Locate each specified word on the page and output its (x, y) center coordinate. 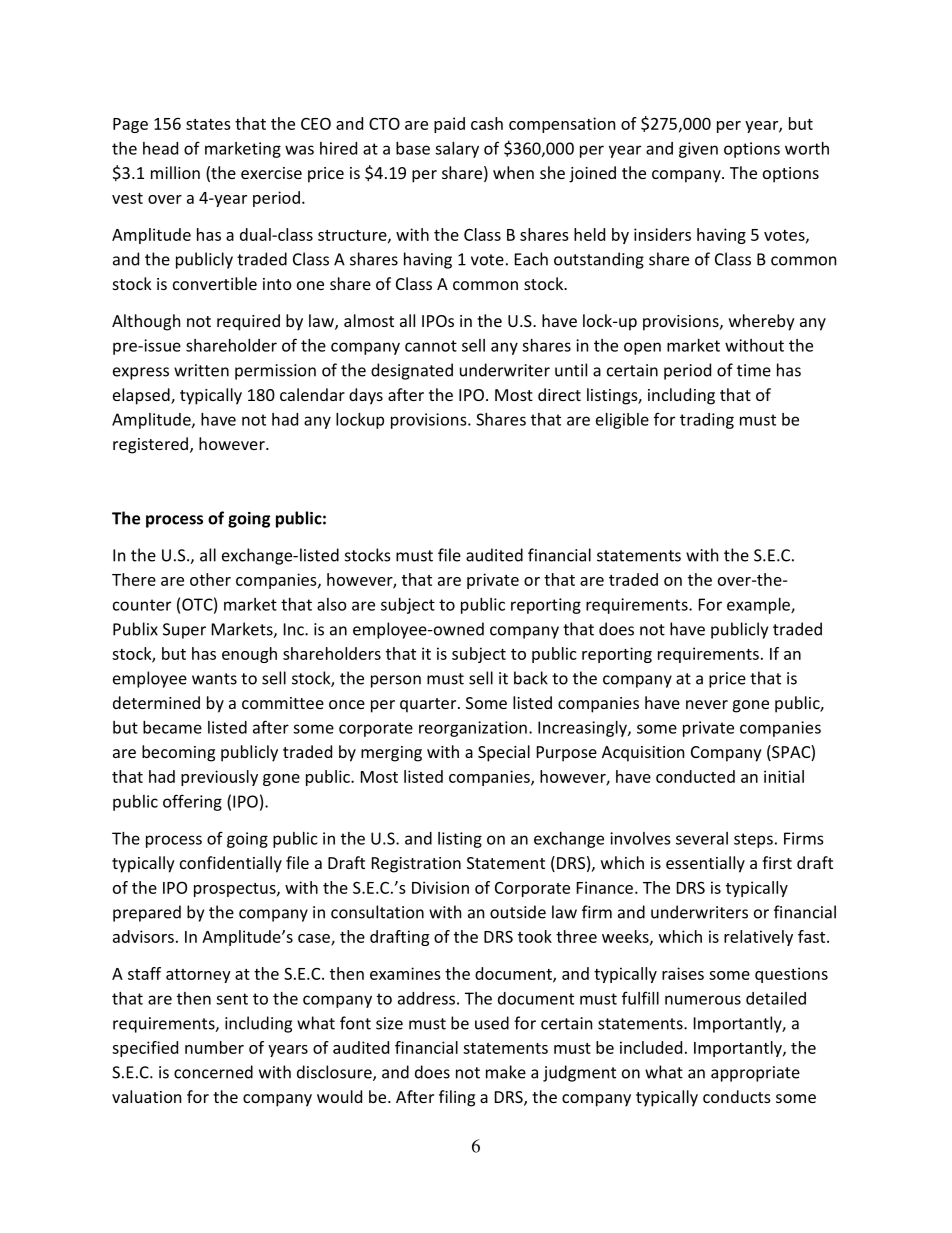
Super (184, 631)
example (759, 606)
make (506, 1072)
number (214, 1047)
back (531, 678)
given (698, 150)
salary (457, 150)
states (208, 124)
